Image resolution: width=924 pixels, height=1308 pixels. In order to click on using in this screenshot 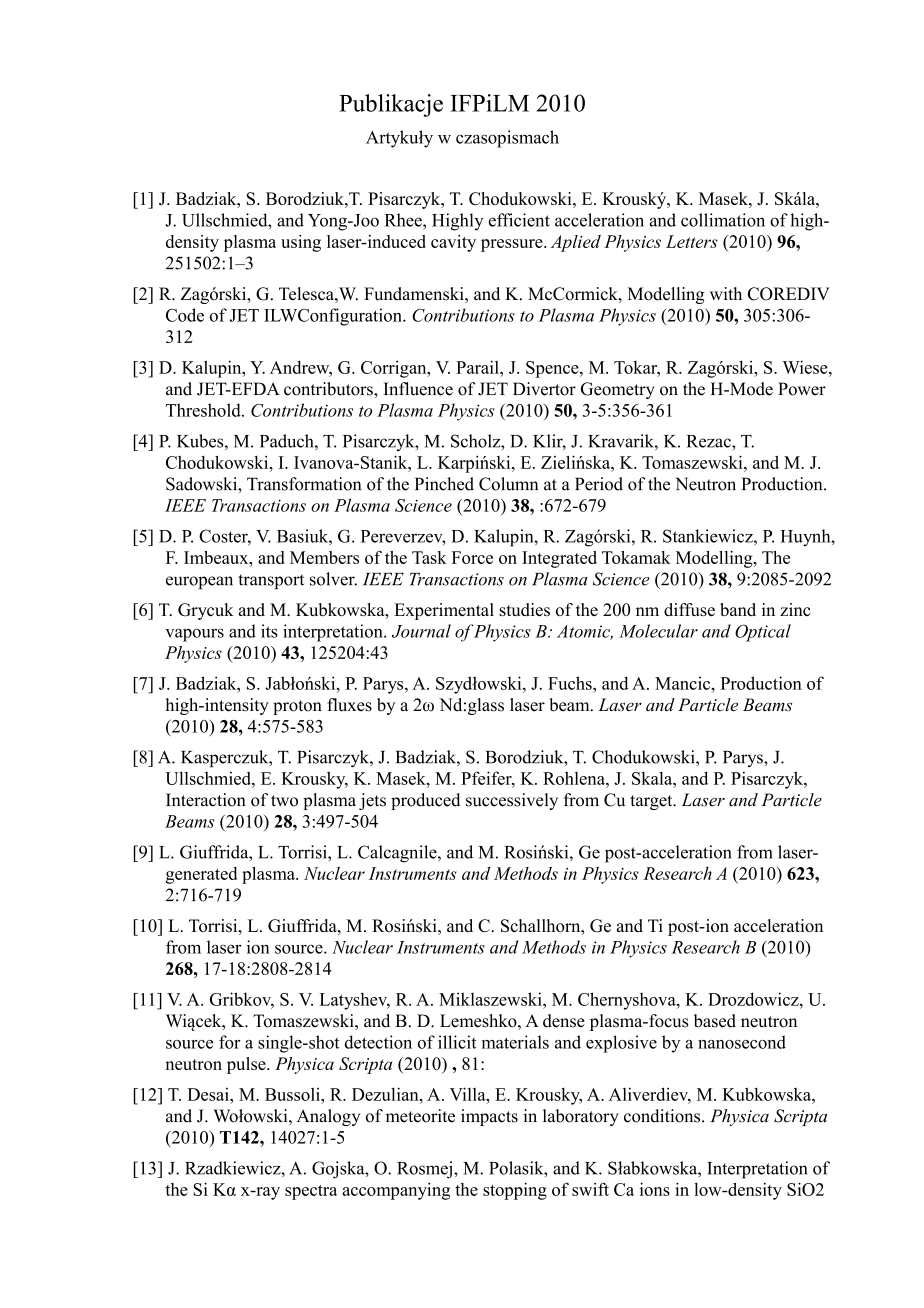, I will do `click(301, 243)`.
